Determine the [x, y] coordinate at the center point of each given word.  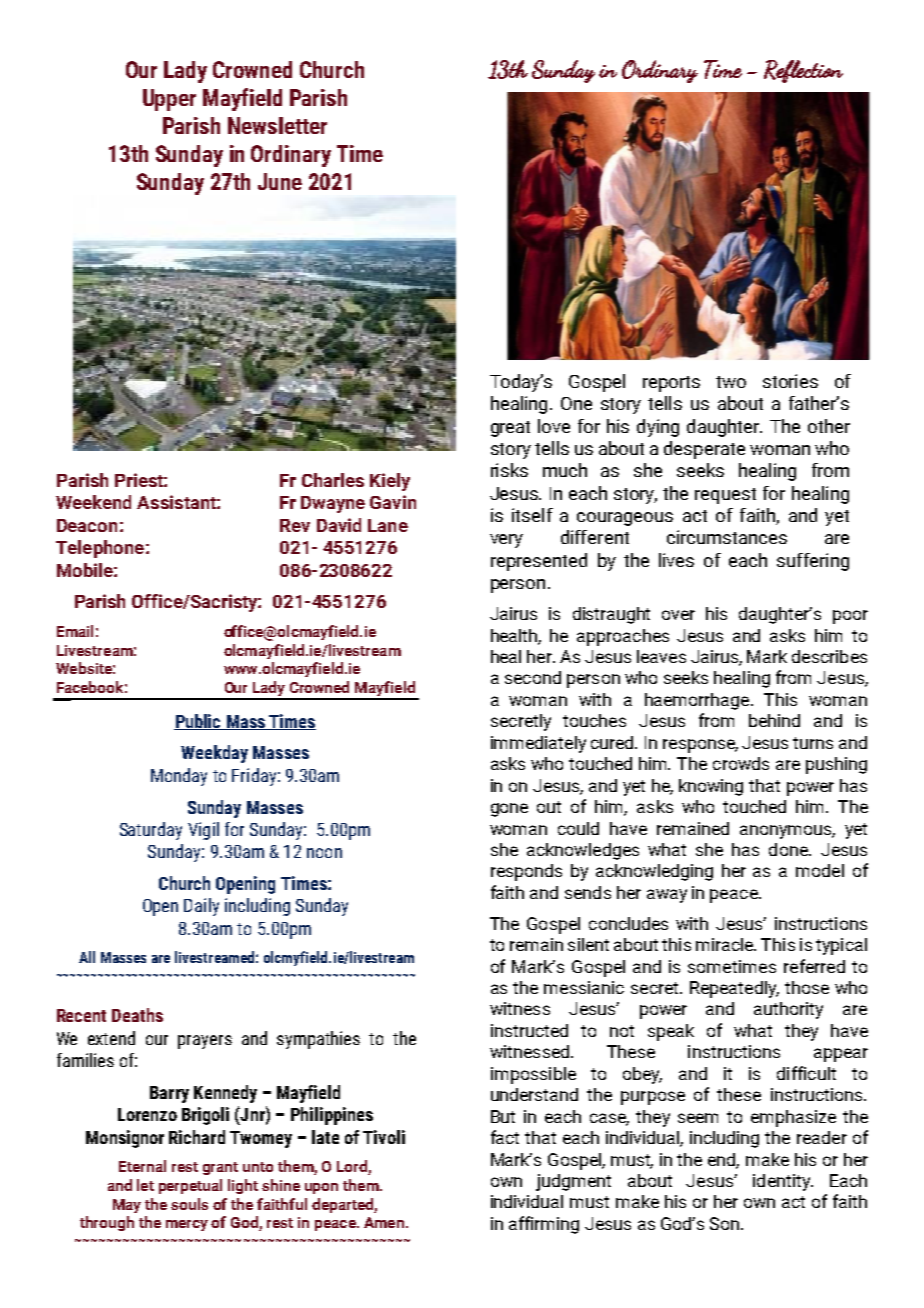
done [789, 849]
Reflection [803, 71]
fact [505, 1137]
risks [509, 470]
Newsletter [277, 125]
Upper [169, 100]
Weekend [93, 502]
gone [509, 810]
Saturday [151, 831]
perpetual [190, 1186]
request [725, 496]
